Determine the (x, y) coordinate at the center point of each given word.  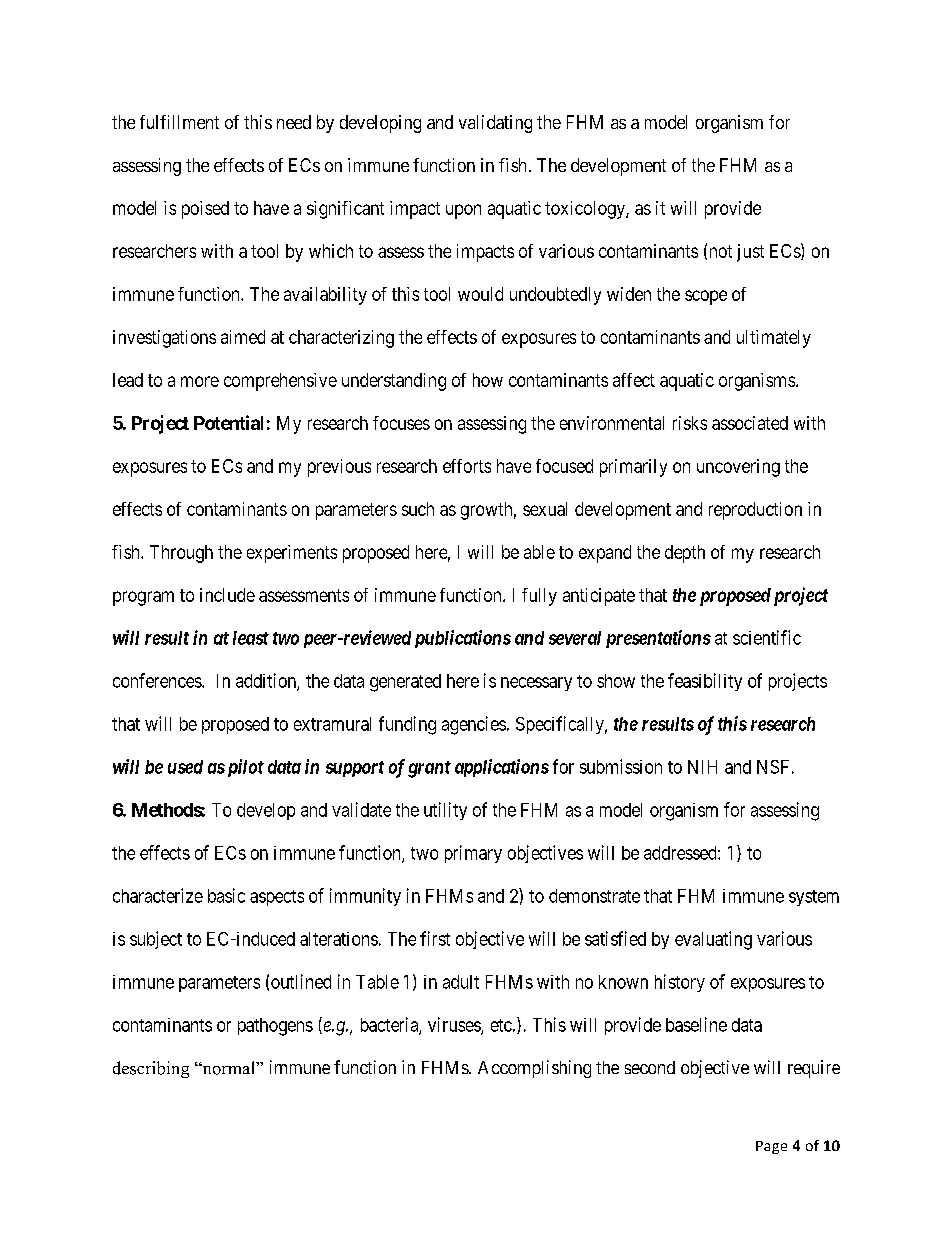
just (750, 253)
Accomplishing (534, 1069)
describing (151, 1069)
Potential (228, 422)
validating (495, 124)
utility (445, 811)
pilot (244, 768)
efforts (467, 466)
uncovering (738, 468)
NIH (702, 767)
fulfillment (179, 122)
